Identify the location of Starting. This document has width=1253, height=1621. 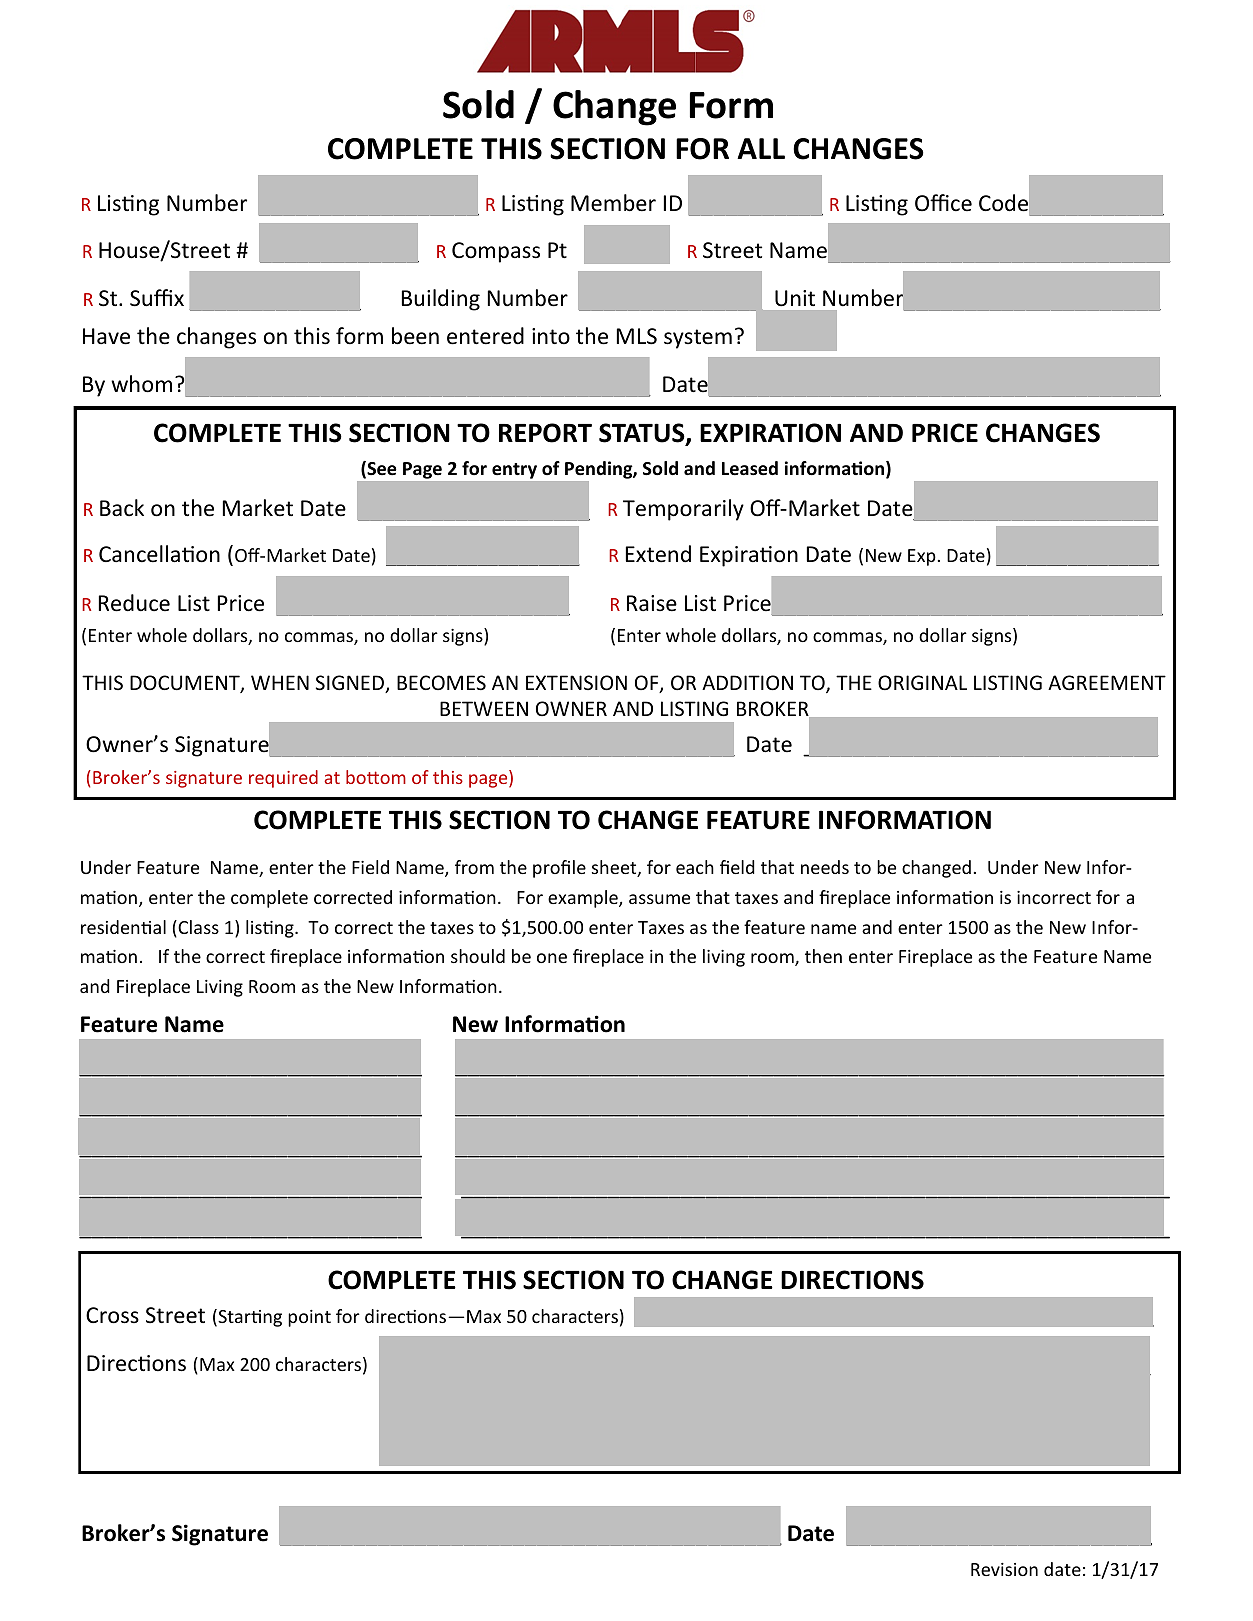
(249, 1318).
